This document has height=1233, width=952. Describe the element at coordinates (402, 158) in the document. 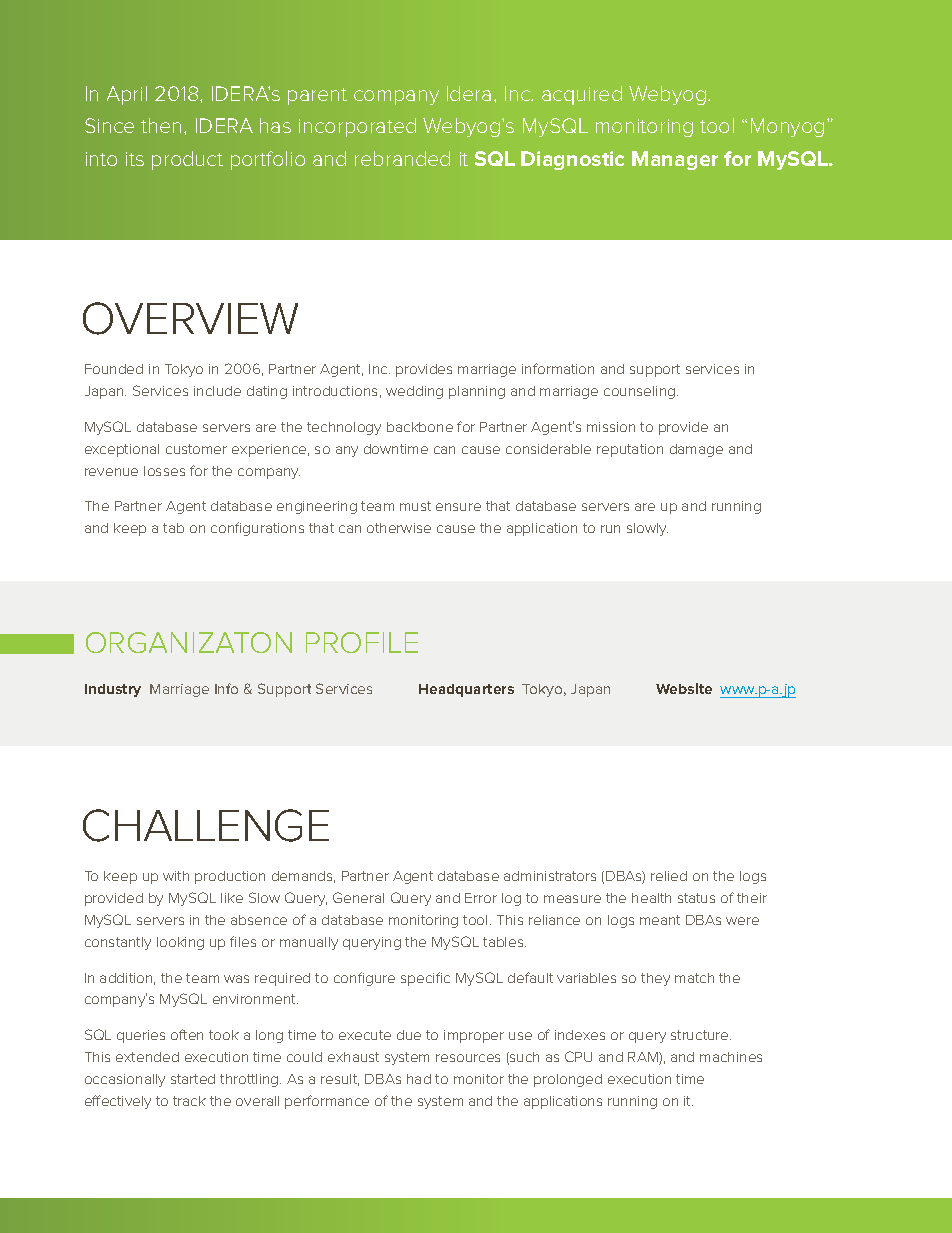

I see `rebranded` at that location.
